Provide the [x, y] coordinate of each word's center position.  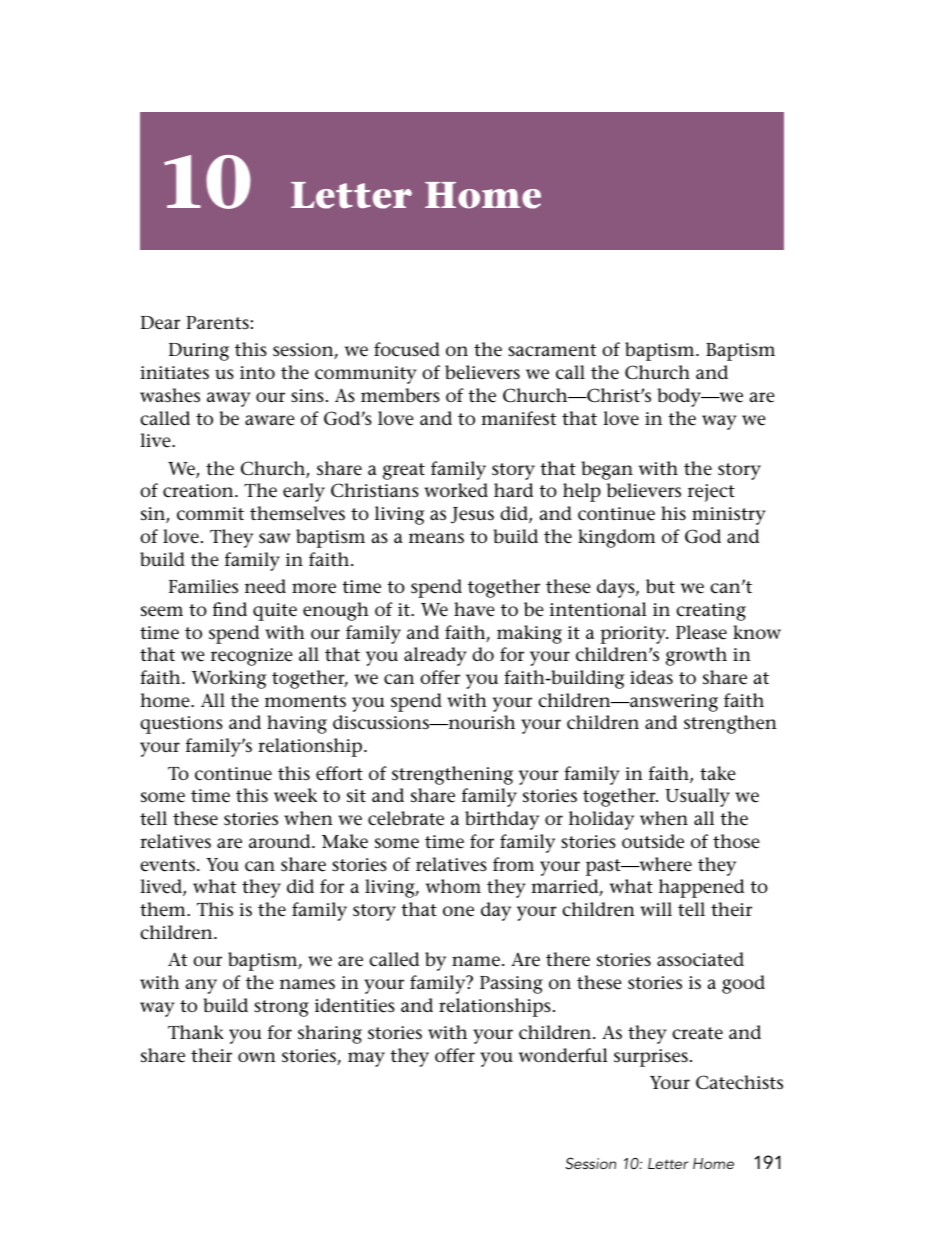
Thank [196, 1032]
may [366, 1059]
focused [407, 349]
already [435, 656]
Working [229, 679]
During [199, 352]
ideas [651, 677]
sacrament [552, 350]
